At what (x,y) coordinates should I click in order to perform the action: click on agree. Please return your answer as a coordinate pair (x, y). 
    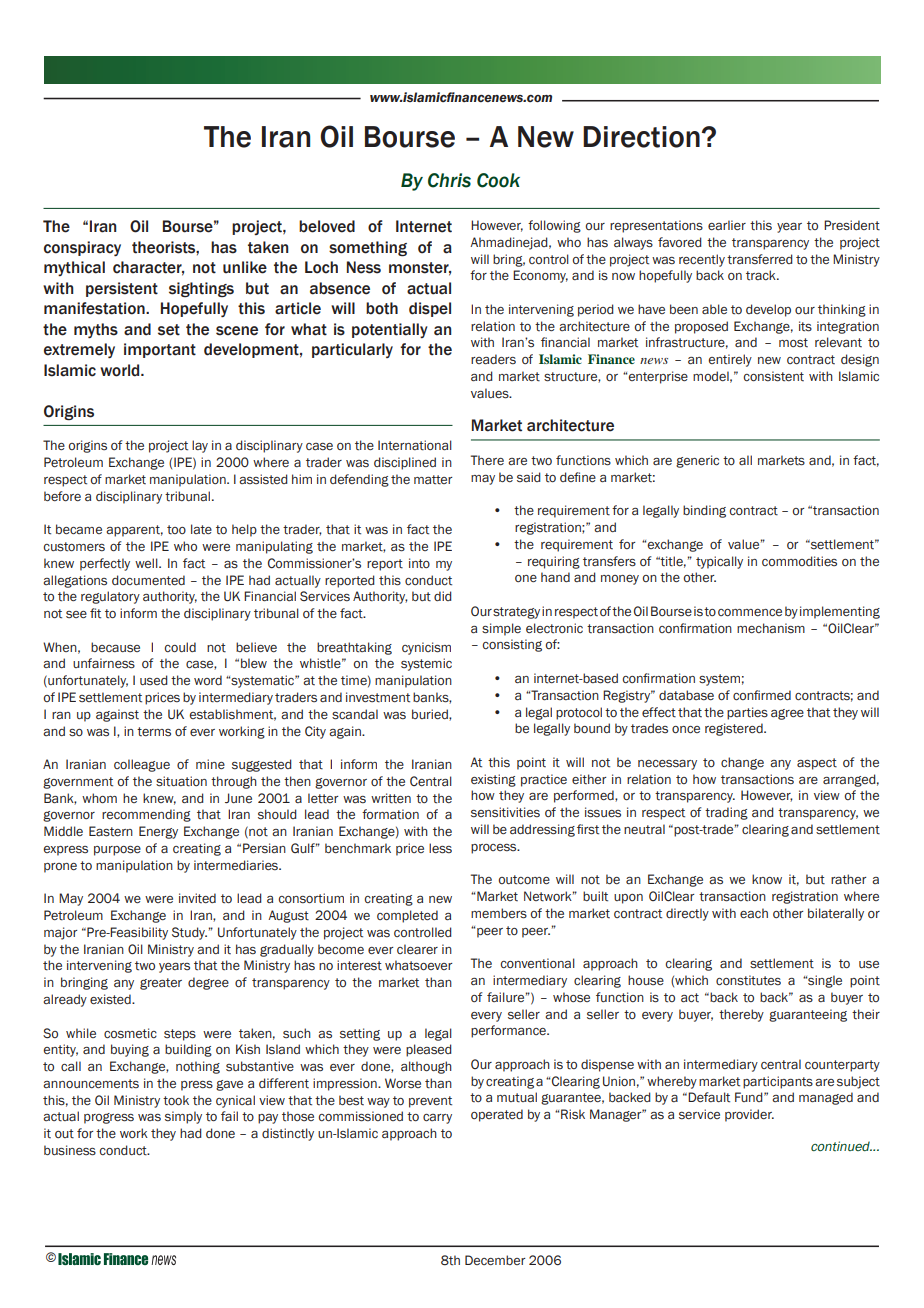
    Looking at the image, I should click on (787, 714).
